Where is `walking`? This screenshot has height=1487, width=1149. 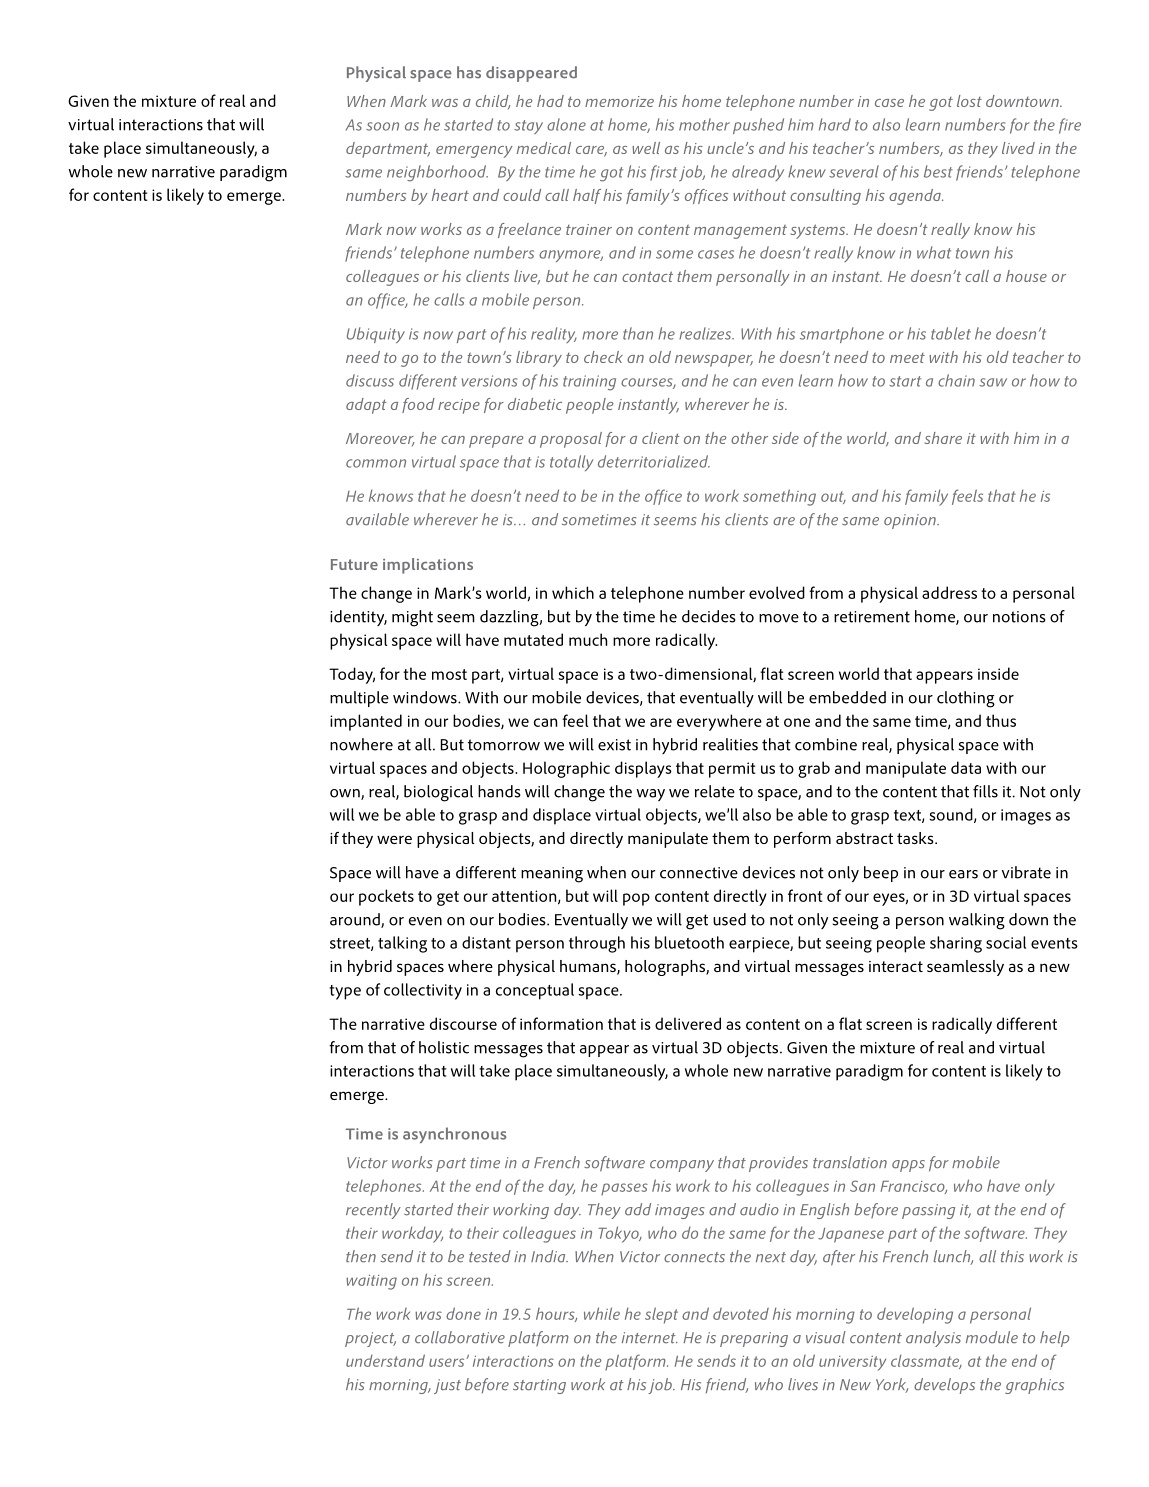 walking is located at coordinates (977, 921).
